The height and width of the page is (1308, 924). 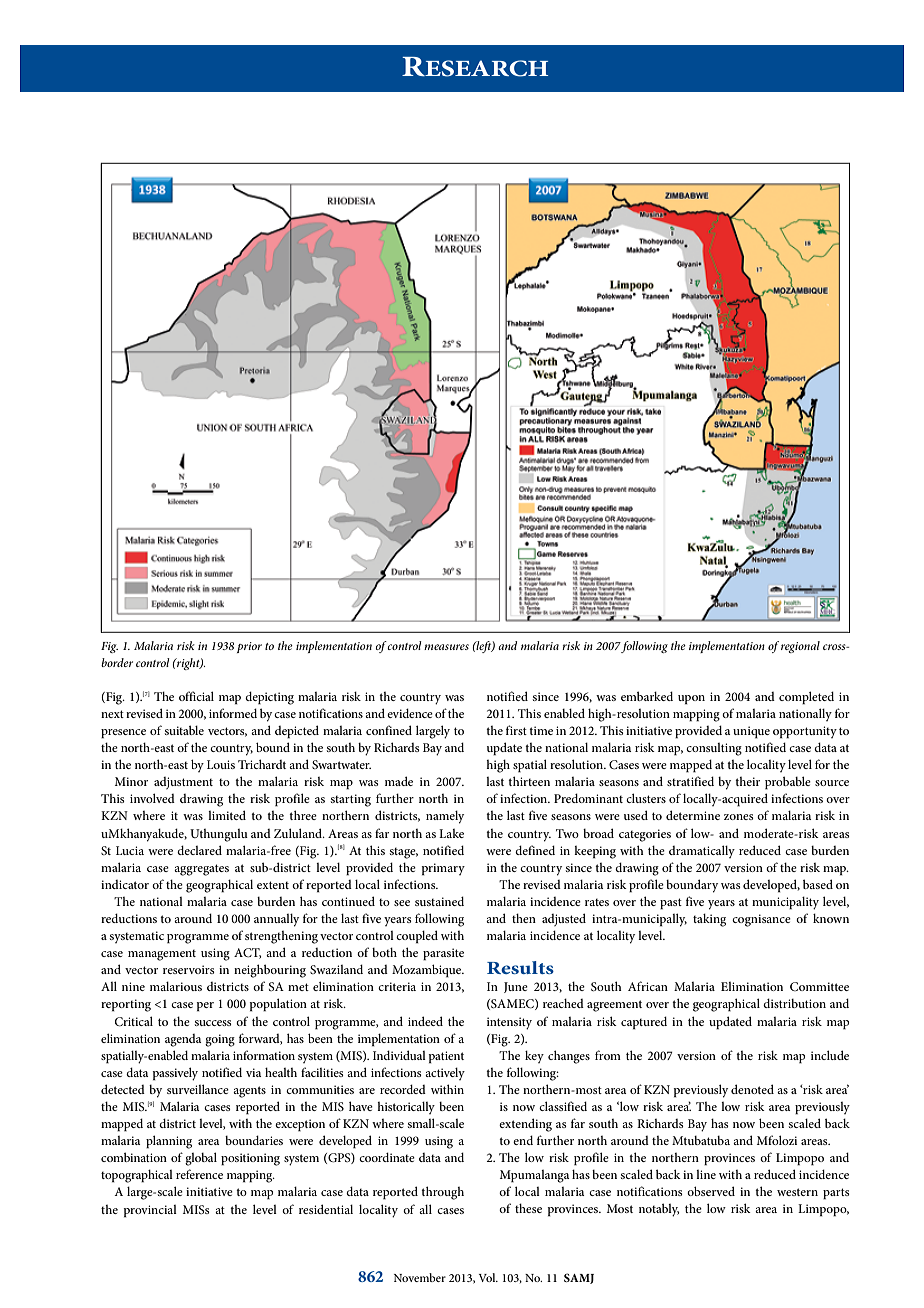 What do you see at coordinates (189, 969) in the page?
I see `reservoirs` at bounding box center [189, 969].
